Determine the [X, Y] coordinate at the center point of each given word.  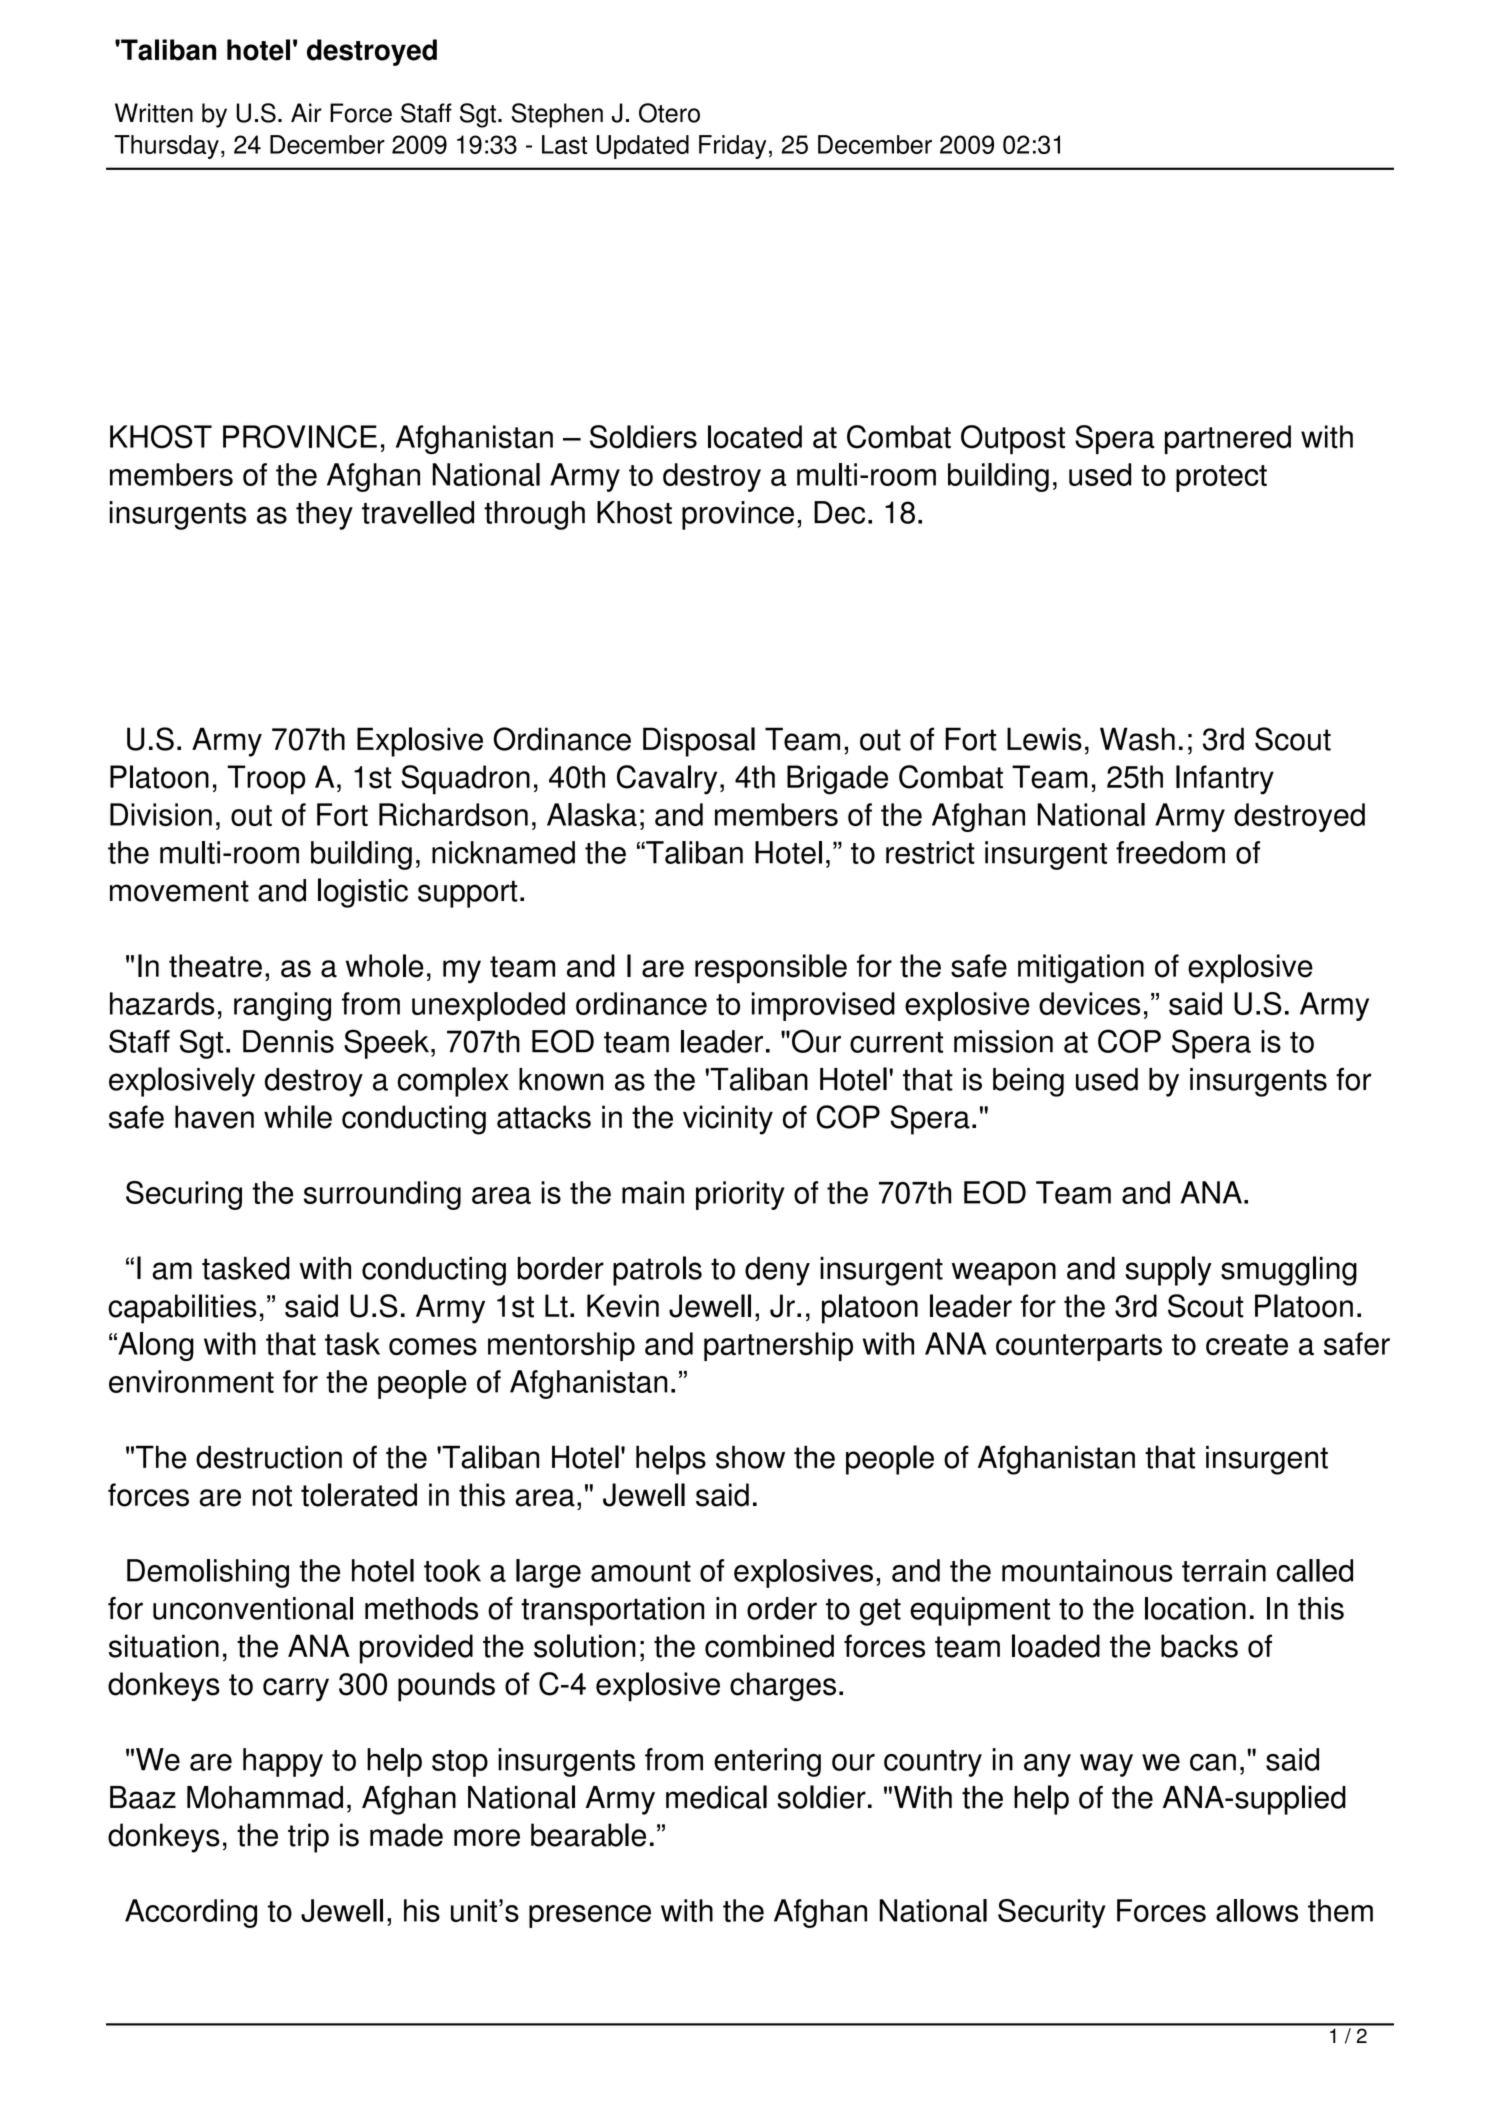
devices [1089, 1003]
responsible [771, 969]
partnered [1228, 439]
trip [308, 1838]
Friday [732, 147]
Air [306, 112]
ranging [282, 1006]
